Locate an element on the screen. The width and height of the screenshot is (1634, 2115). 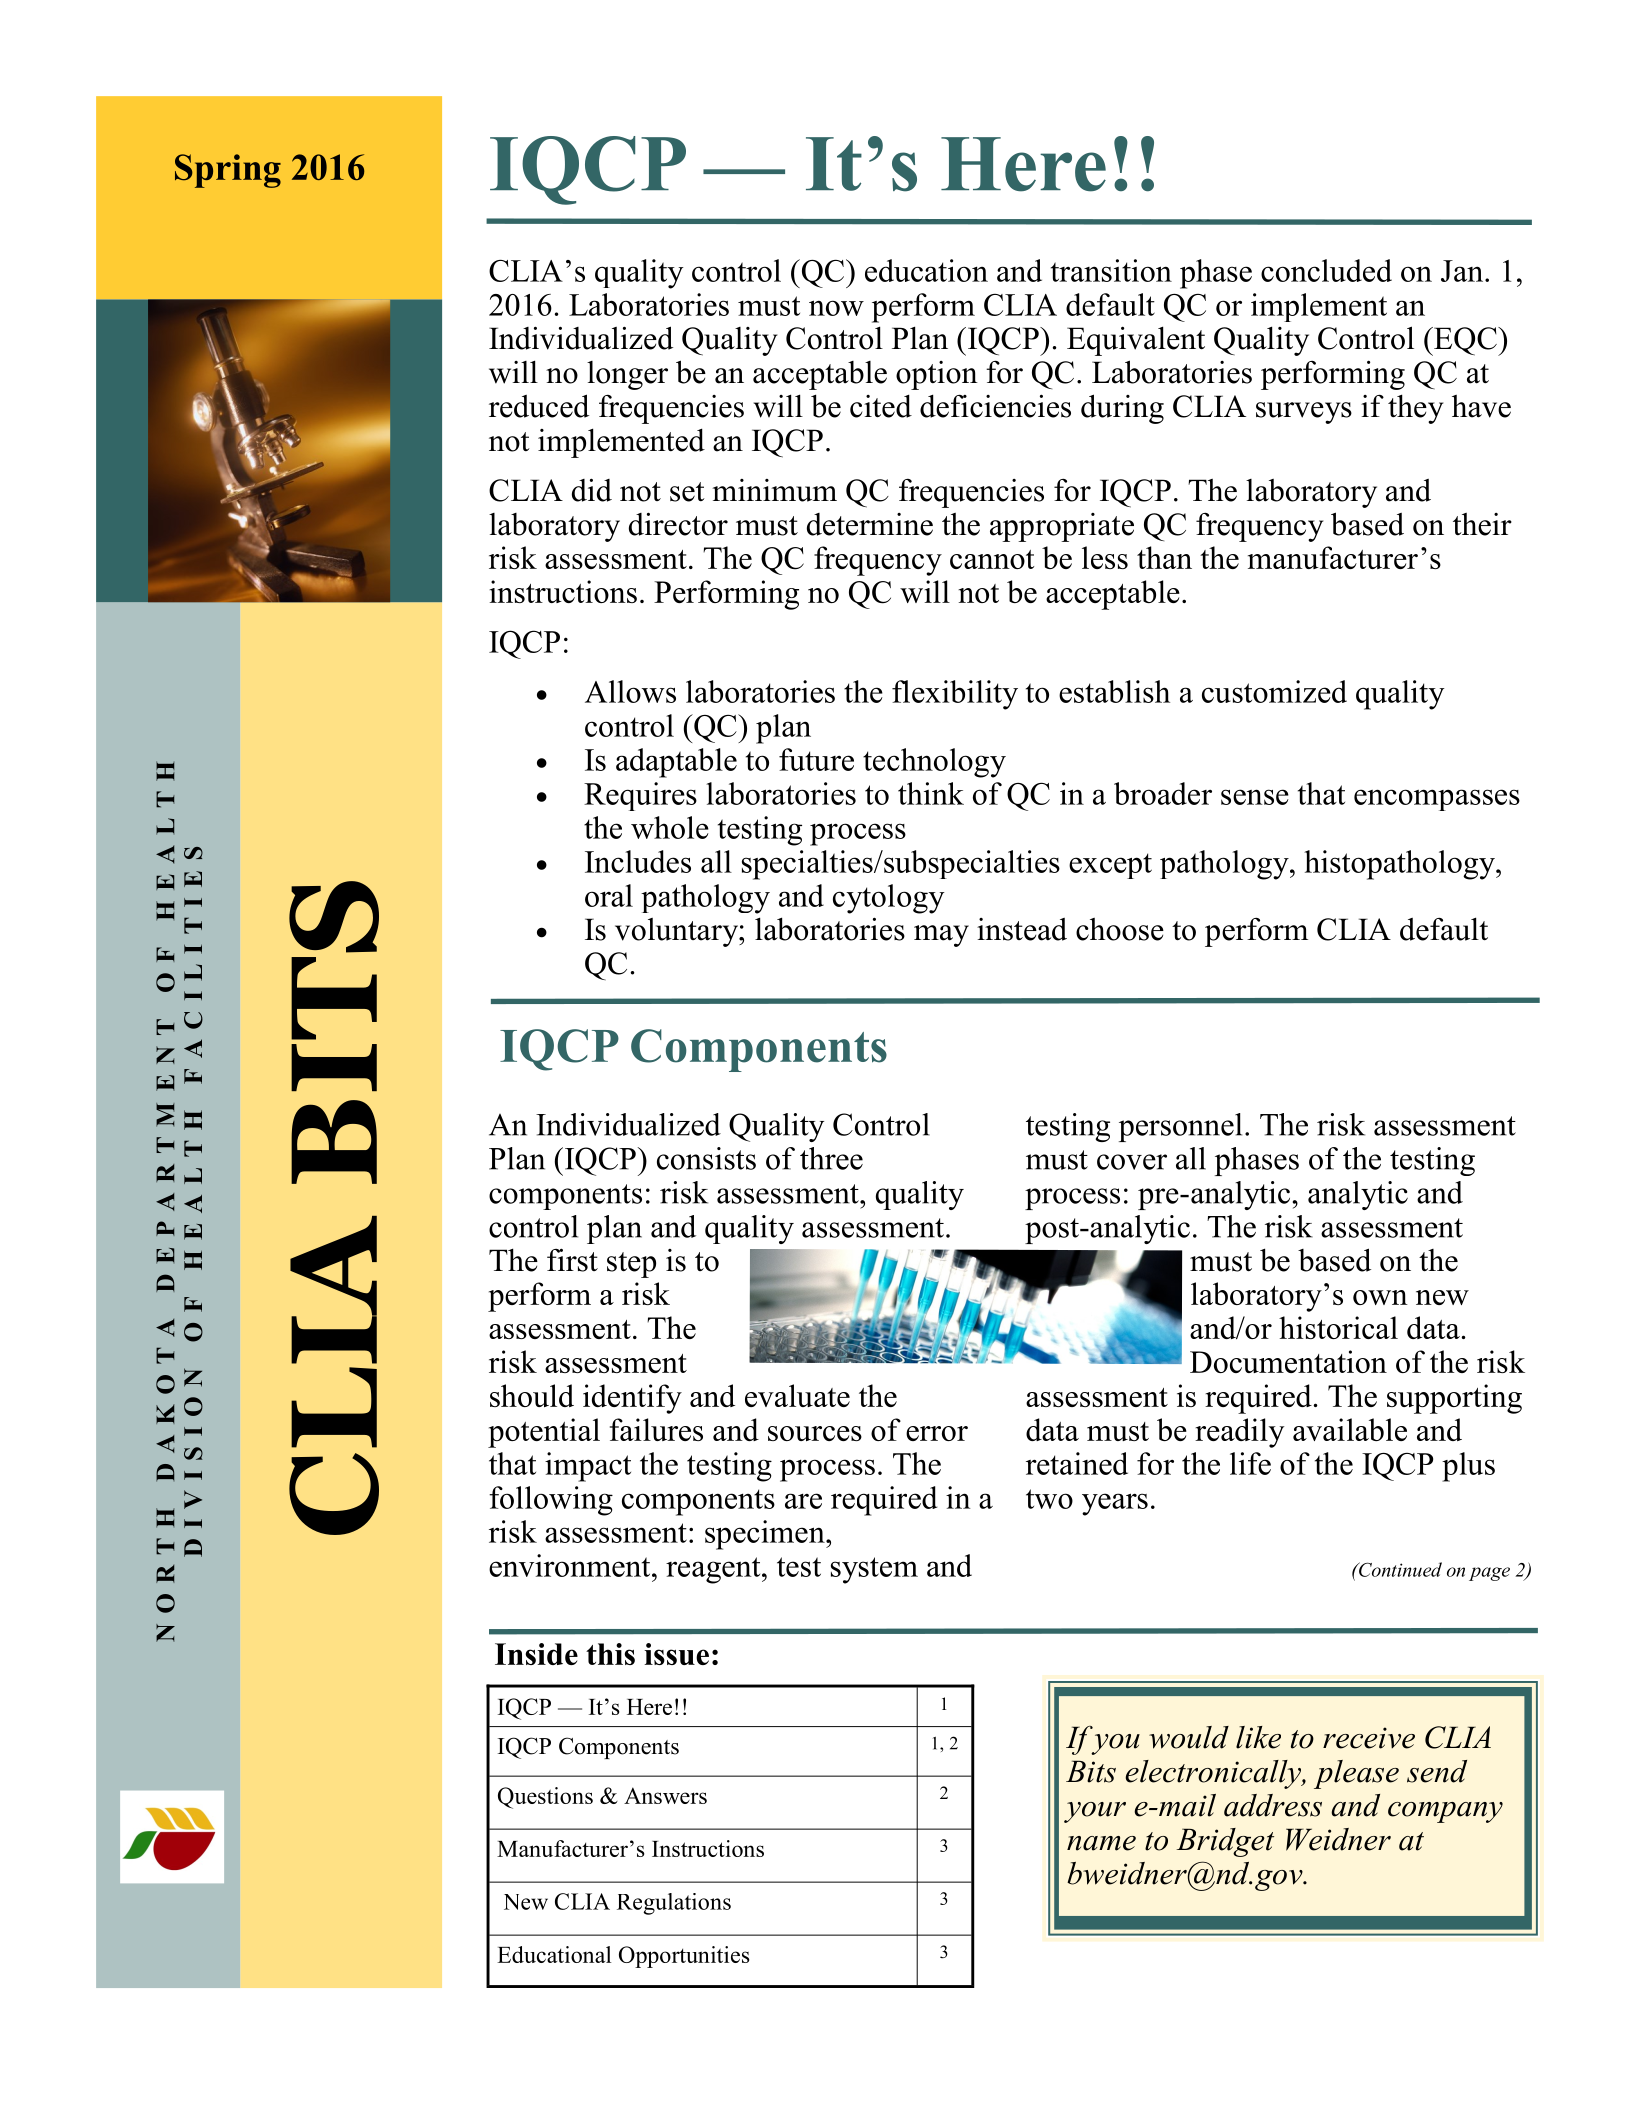
available is located at coordinates (1350, 1429).
